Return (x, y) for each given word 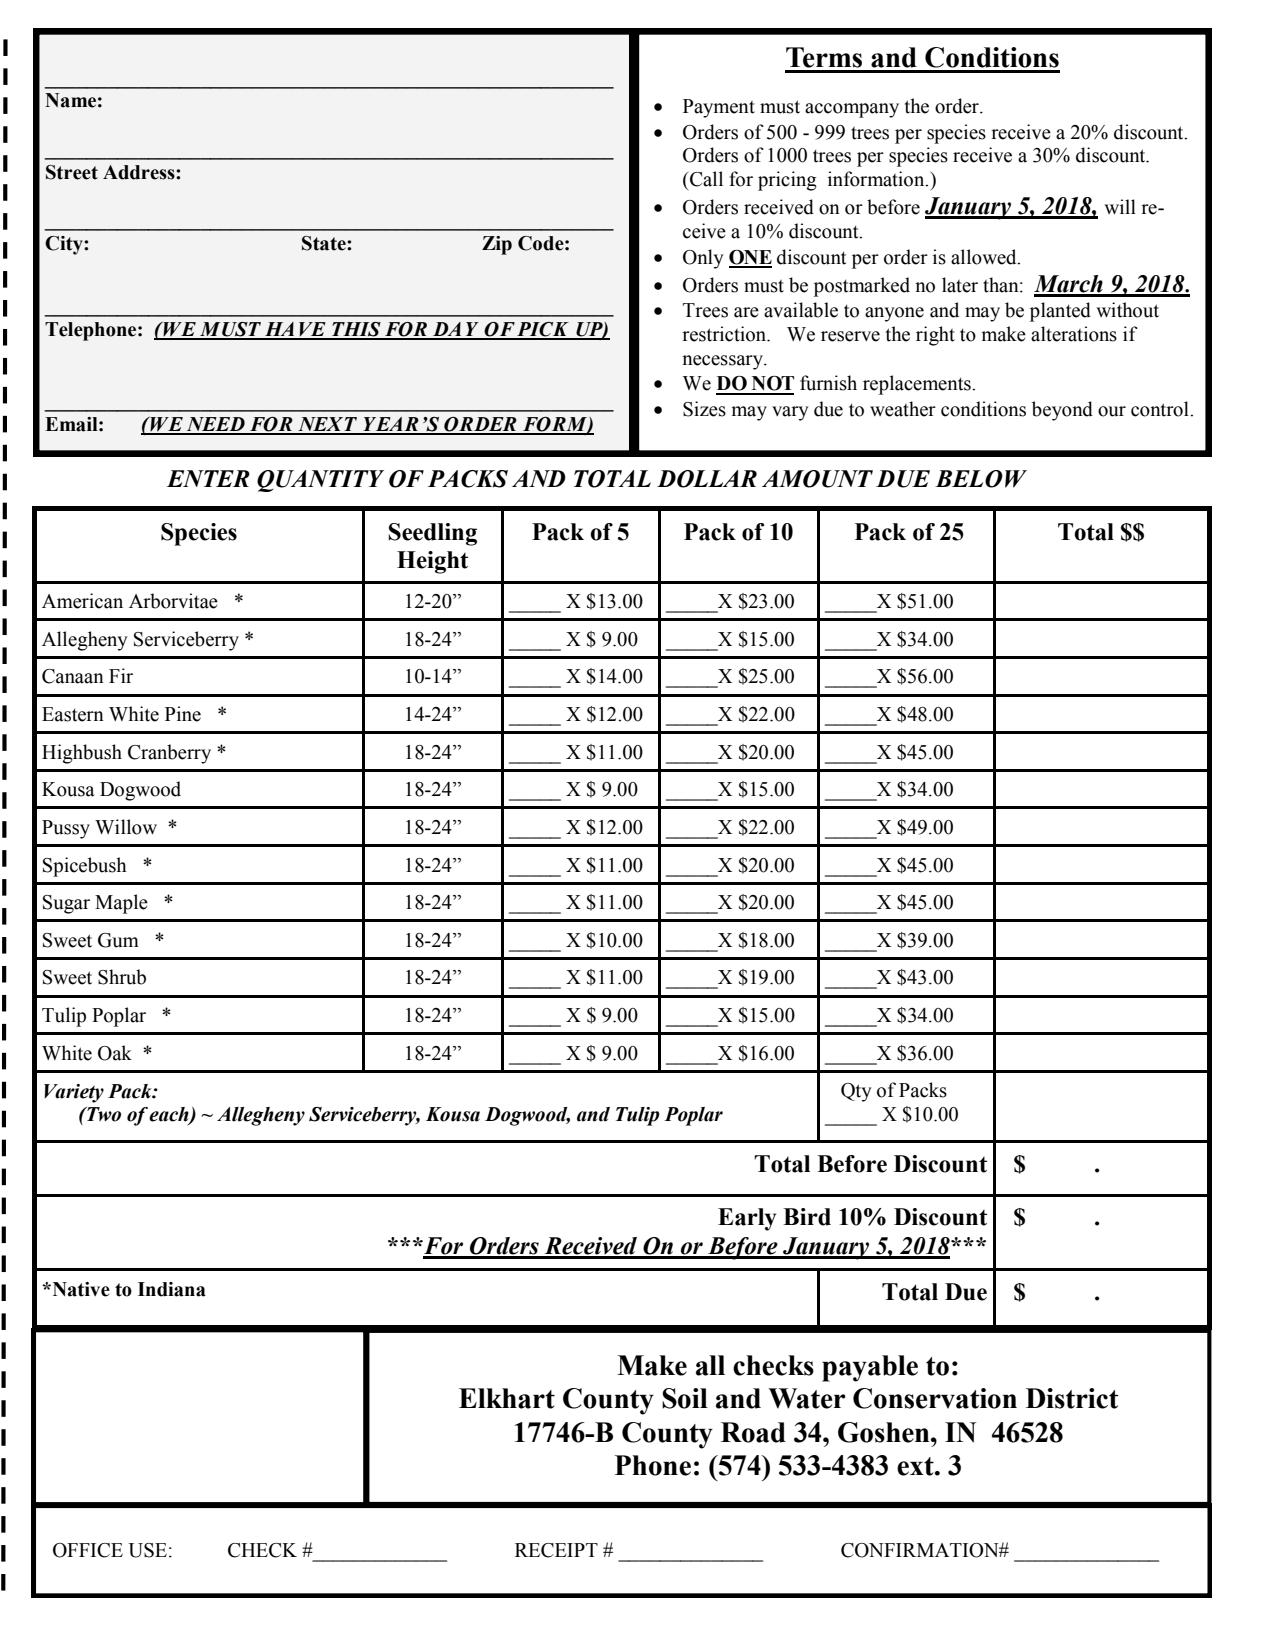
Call (706, 179)
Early (747, 1219)
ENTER (208, 478)
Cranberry (169, 754)
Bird (807, 1217)
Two (103, 1114)
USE (147, 1550)
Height (432, 562)
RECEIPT (556, 1550)
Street (72, 172)
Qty (856, 1092)
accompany (852, 110)
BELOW (981, 479)
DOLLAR (707, 479)
